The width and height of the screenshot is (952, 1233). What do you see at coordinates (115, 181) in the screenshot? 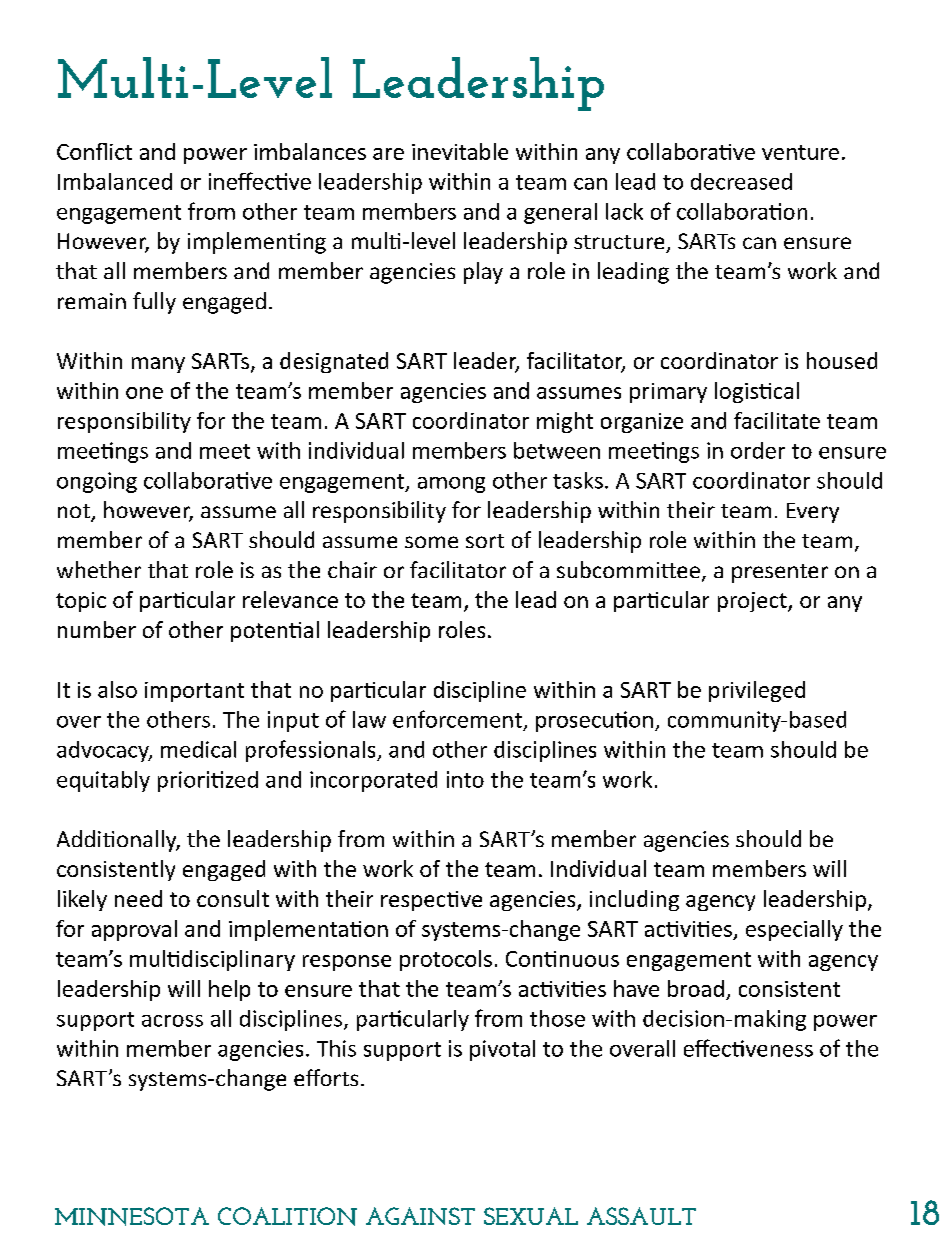
I see `Imbalanced` at bounding box center [115, 181].
